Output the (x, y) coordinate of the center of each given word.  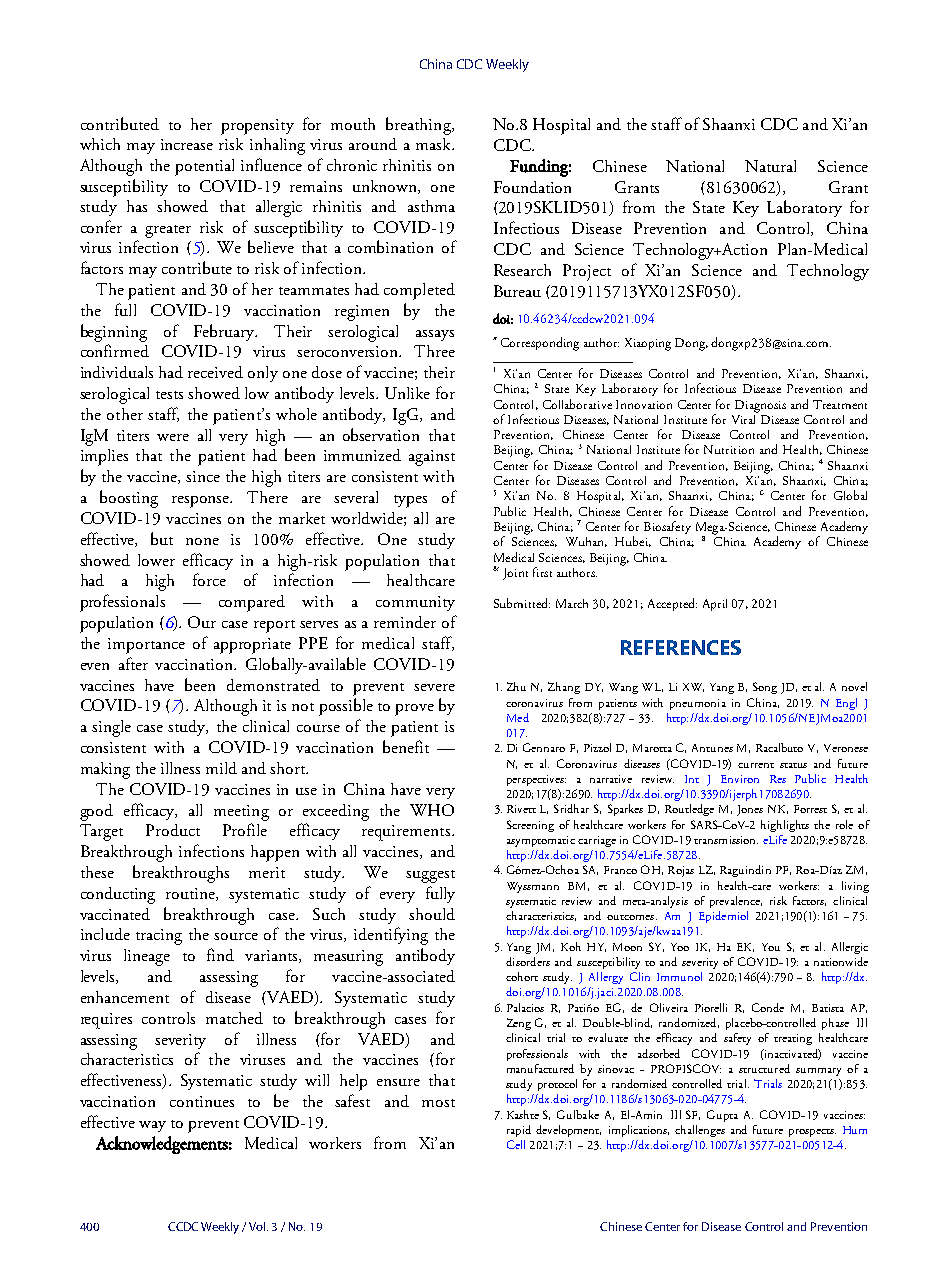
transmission (726, 840)
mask (434, 144)
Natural (770, 166)
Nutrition (729, 449)
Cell (516, 1144)
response (202, 502)
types (410, 501)
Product (173, 830)
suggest (430, 876)
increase (187, 144)
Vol (258, 1226)
